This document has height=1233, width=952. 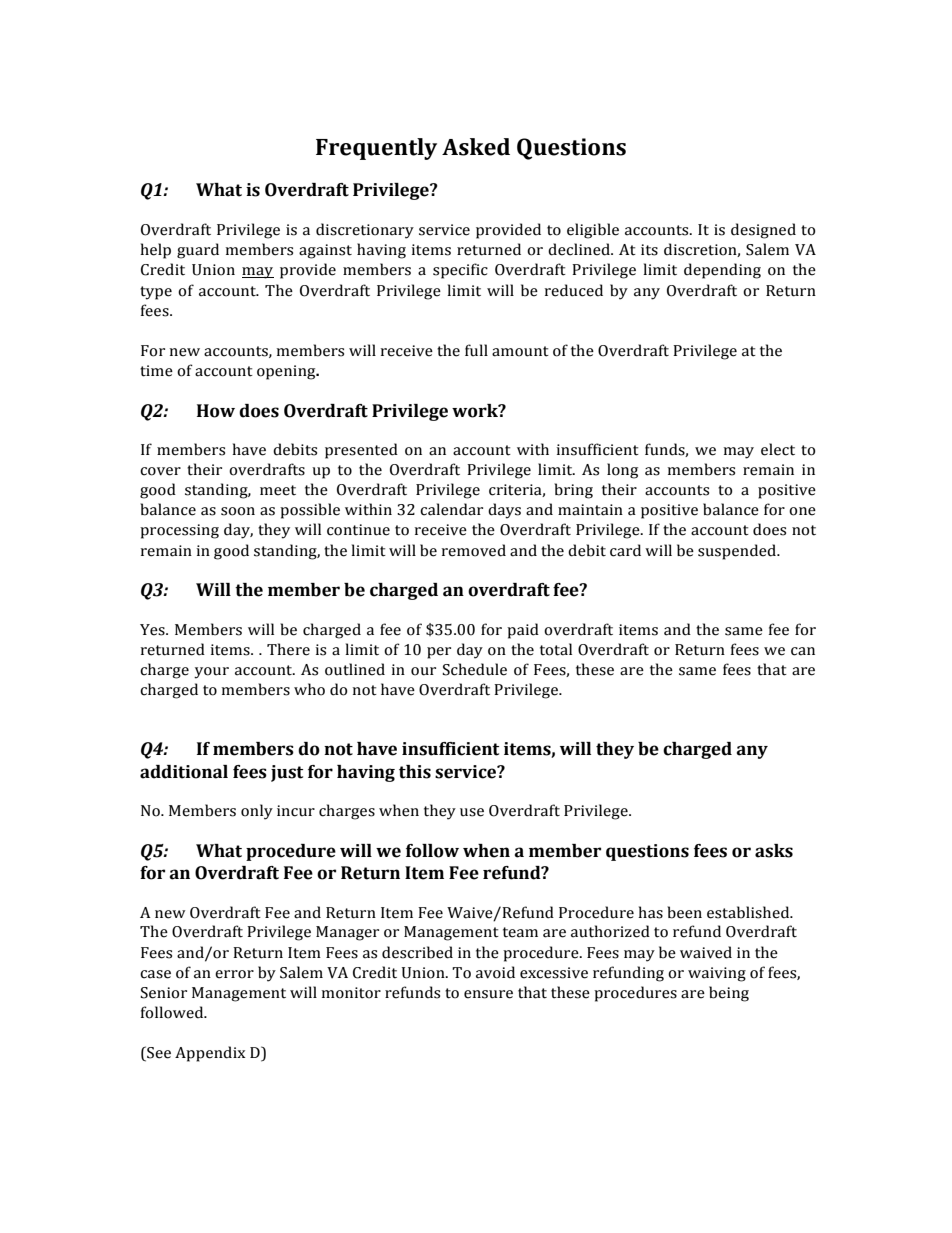 What do you see at coordinates (738, 552) in the document?
I see `suspended` at bounding box center [738, 552].
